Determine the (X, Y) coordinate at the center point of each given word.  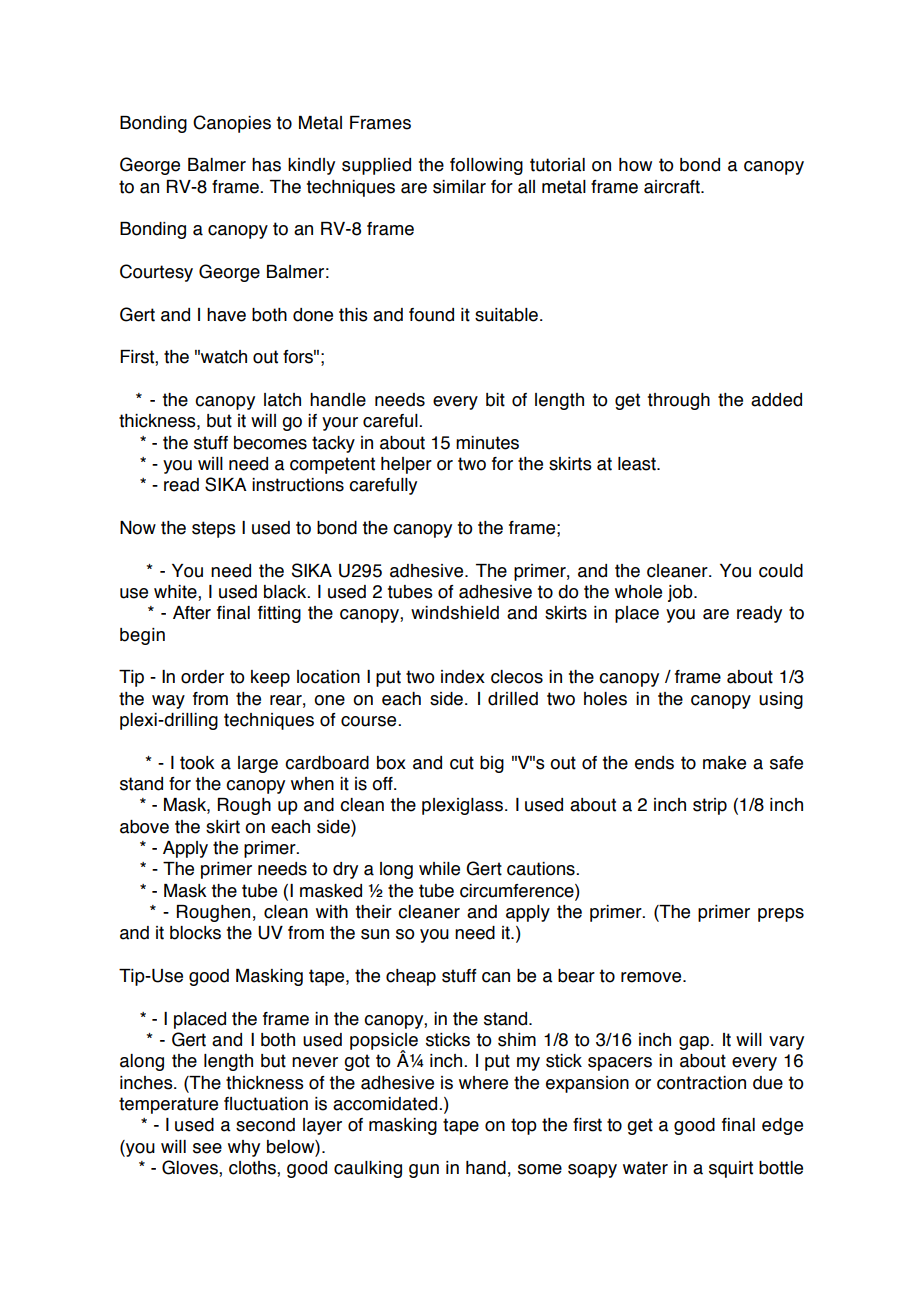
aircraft (673, 187)
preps (781, 915)
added (776, 400)
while (439, 869)
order (202, 677)
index (463, 677)
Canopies (232, 124)
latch (282, 400)
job (681, 593)
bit (495, 400)
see (207, 1148)
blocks (195, 933)
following (486, 166)
